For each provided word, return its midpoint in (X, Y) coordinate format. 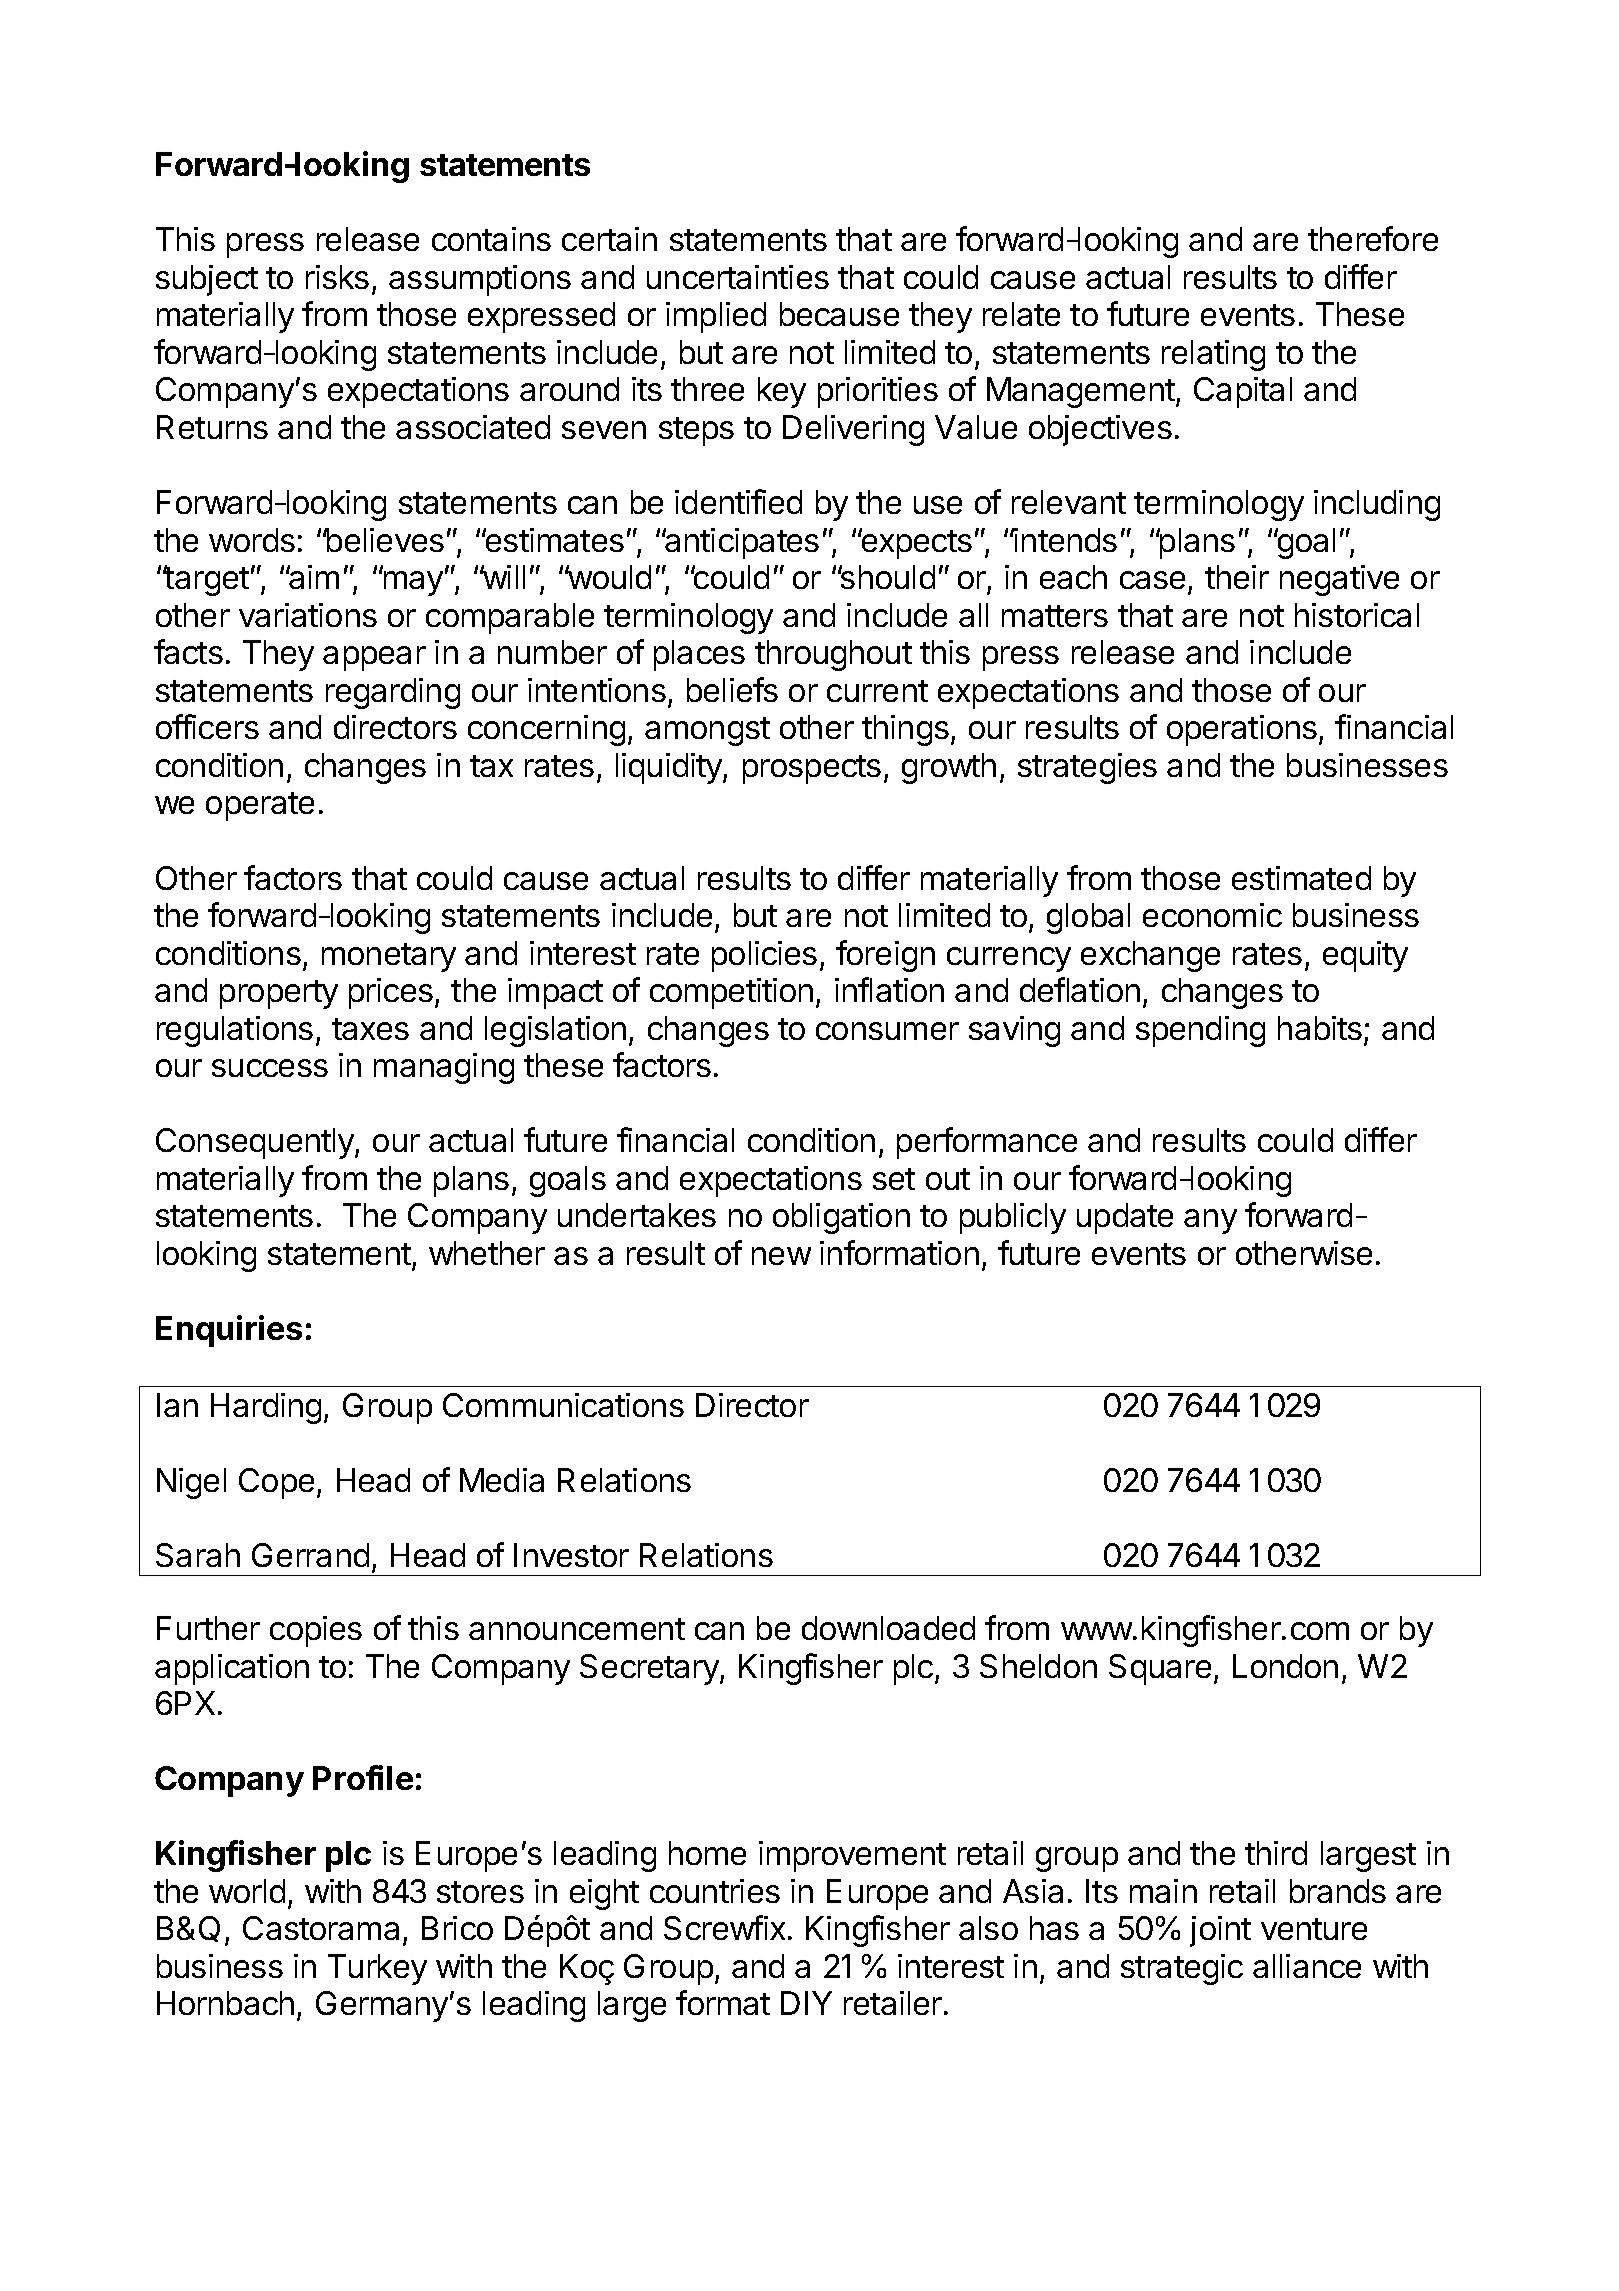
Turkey (377, 1969)
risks (337, 277)
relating (1213, 355)
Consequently (256, 1143)
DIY (806, 2003)
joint (1220, 1931)
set (894, 1179)
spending (1200, 1031)
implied (716, 317)
